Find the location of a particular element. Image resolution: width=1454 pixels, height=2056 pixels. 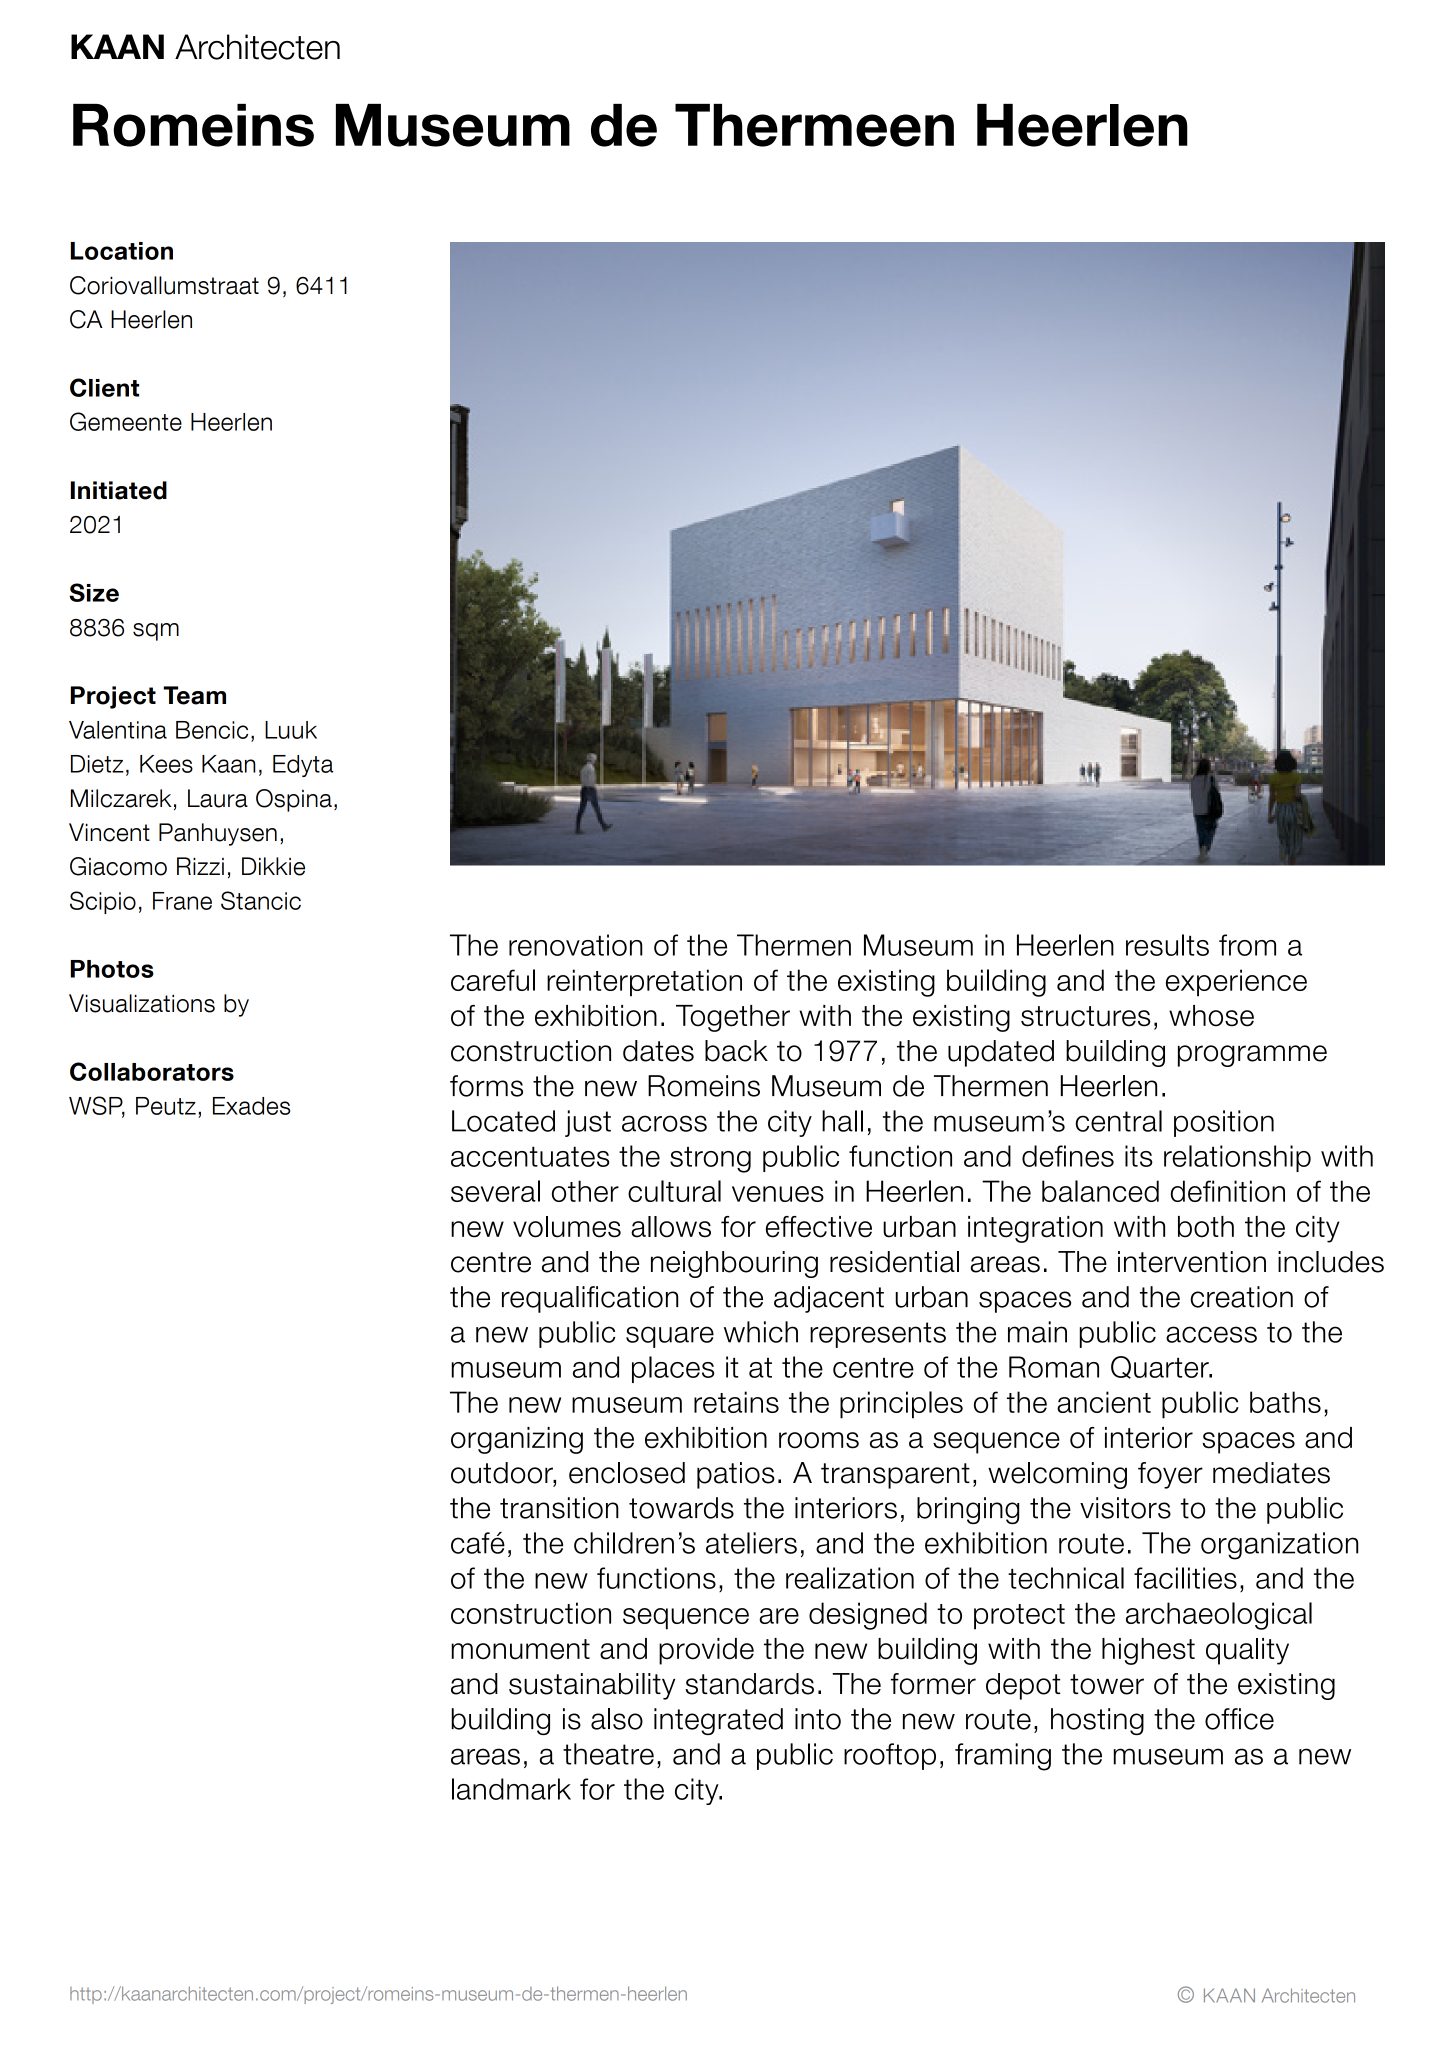

several is located at coordinates (495, 1191).
